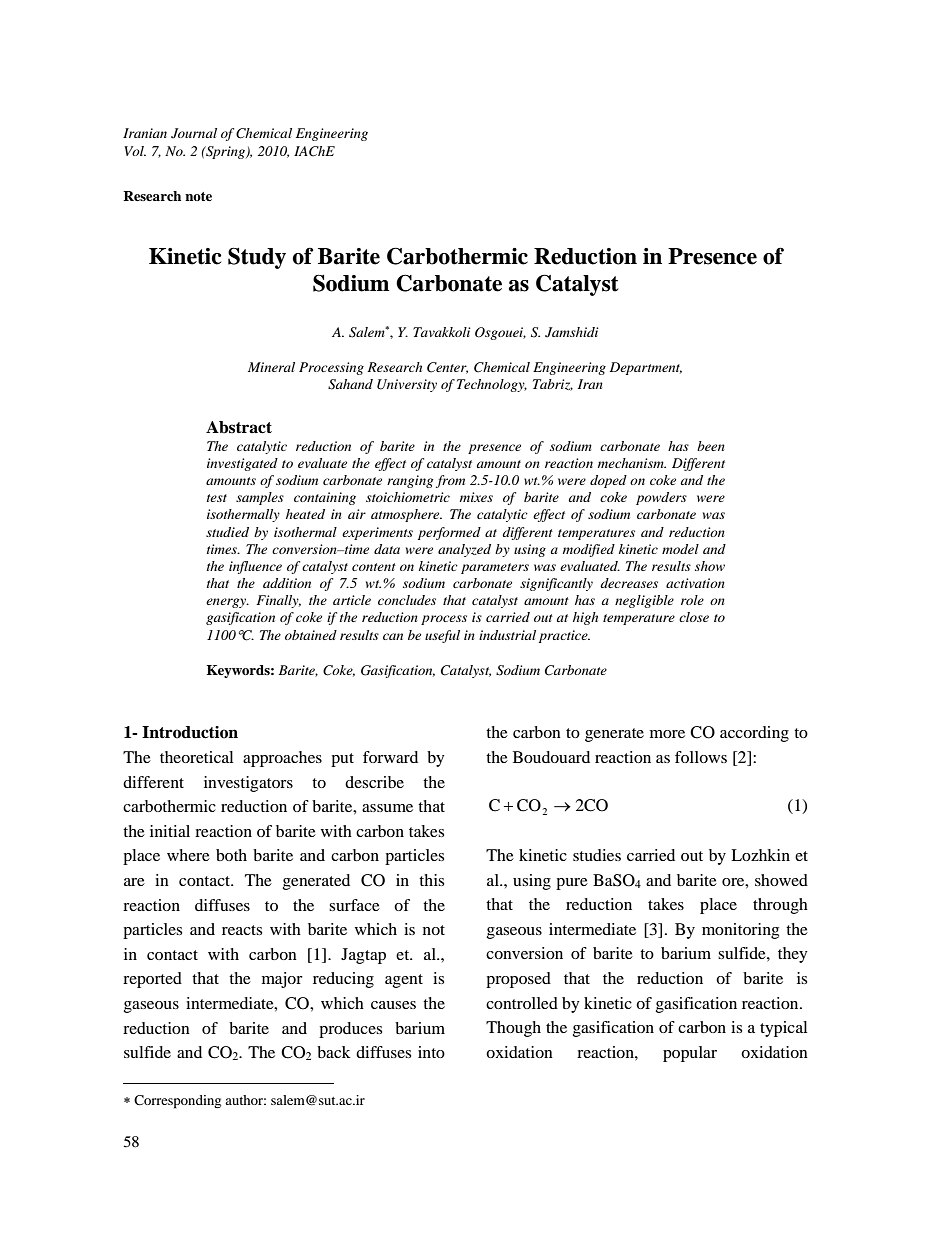  What do you see at coordinates (242, 464) in the screenshot?
I see `investigated` at bounding box center [242, 464].
